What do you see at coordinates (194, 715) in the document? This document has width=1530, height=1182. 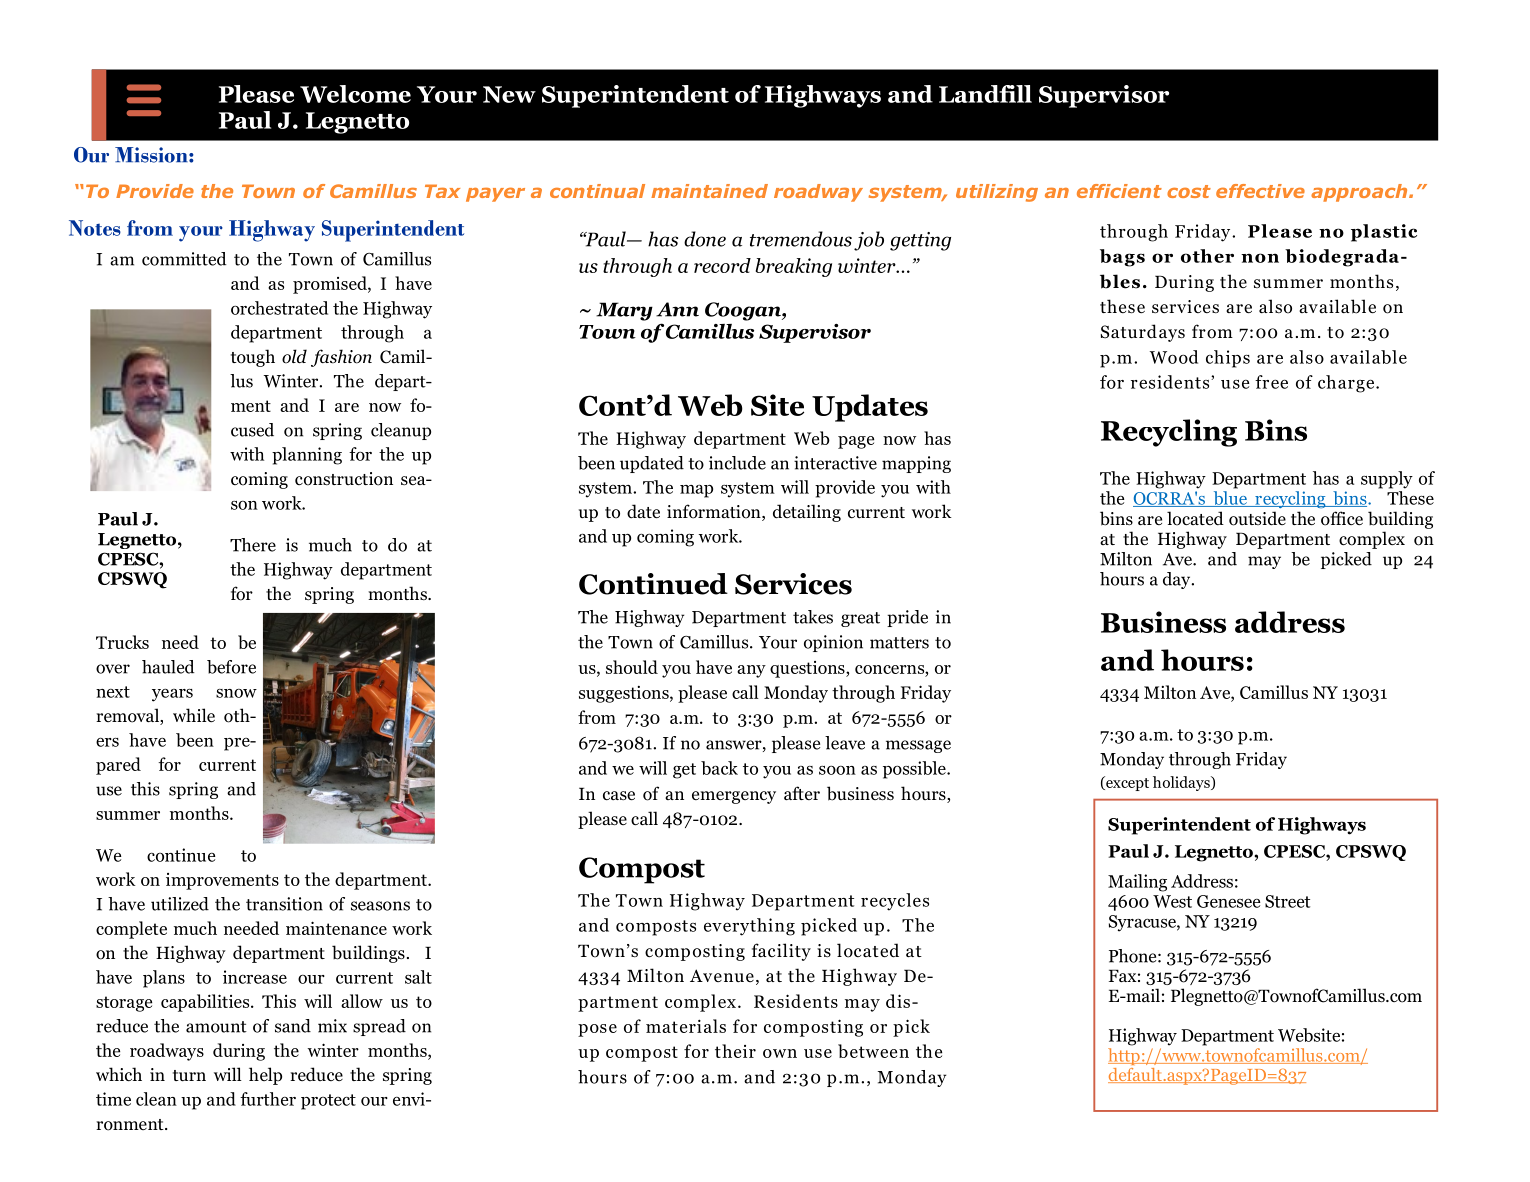 I see `while` at bounding box center [194, 715].
